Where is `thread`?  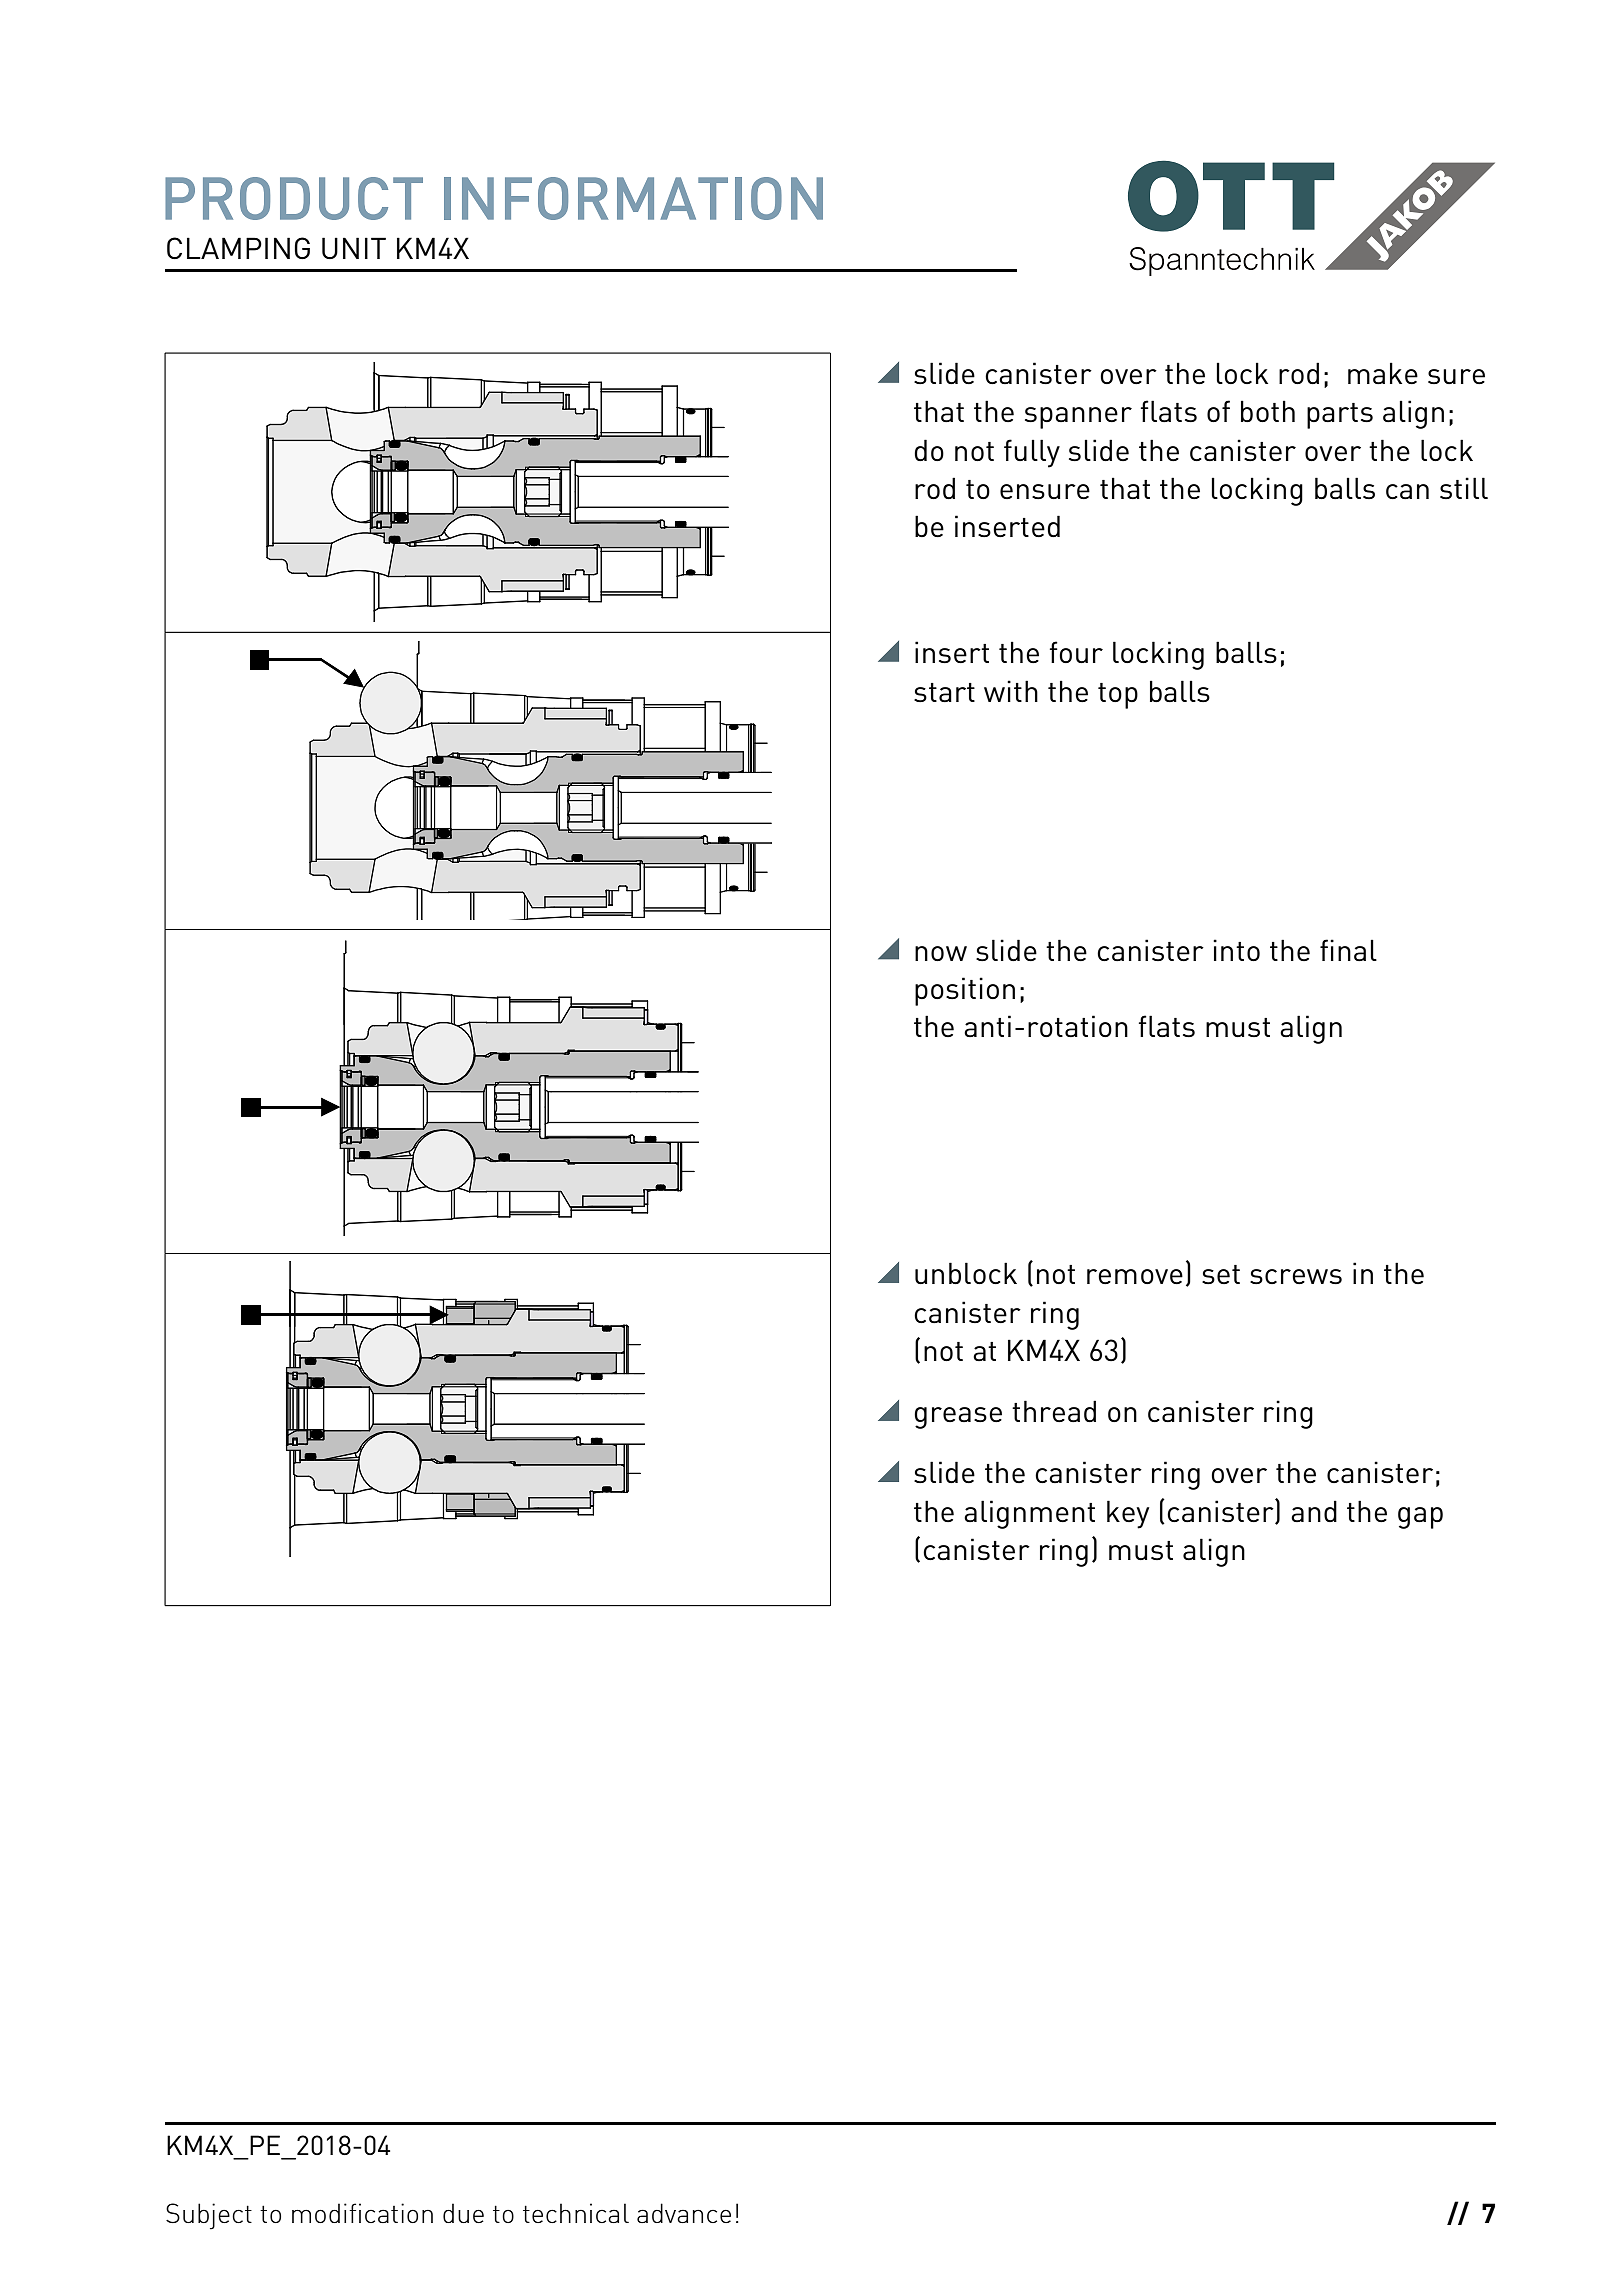
thread is located at coordinates (1054, 1411).
